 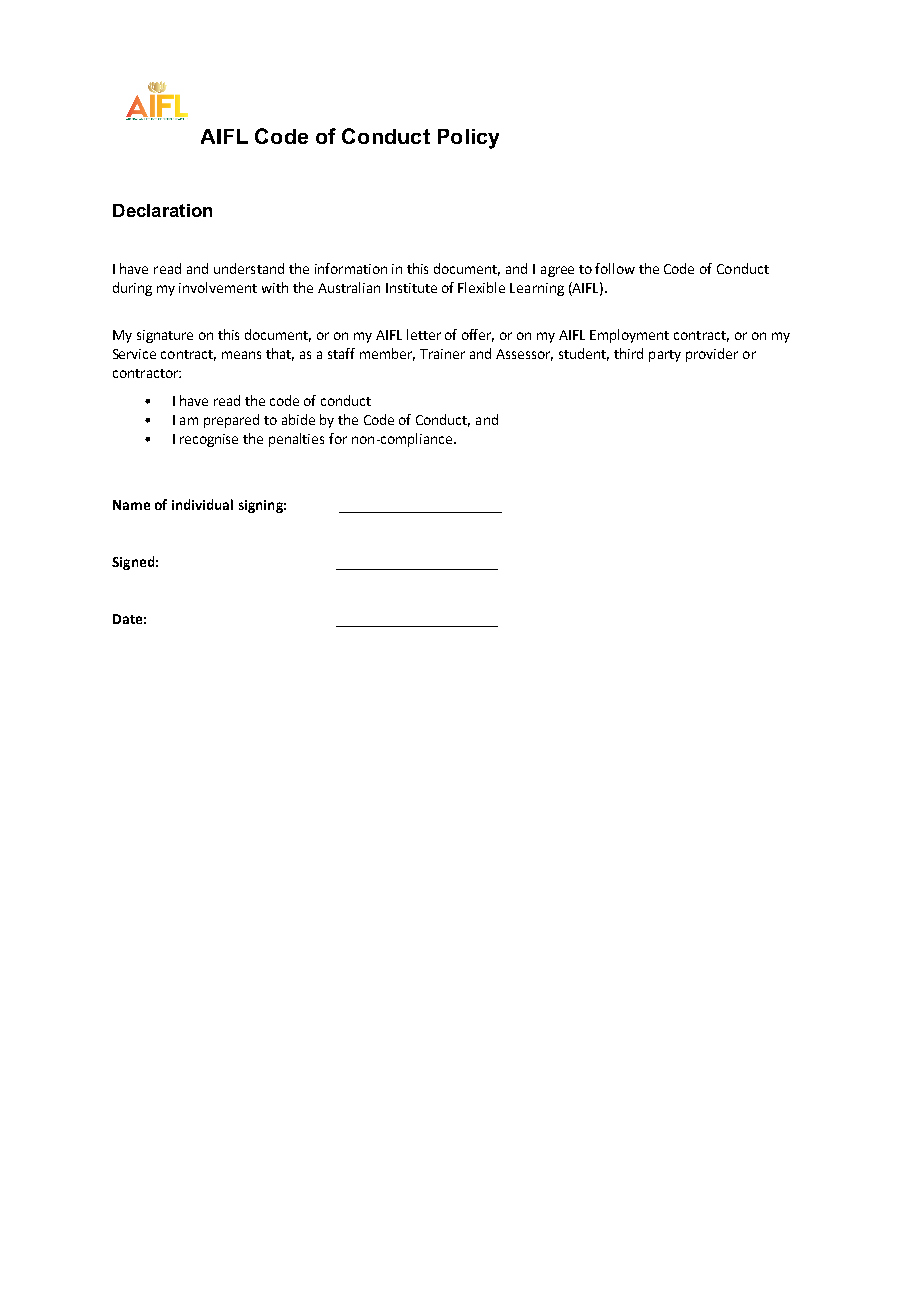 What do you see at coordinates (615, 268) in the screenshot?
I see `follow` at bounding box center [615, 268].
